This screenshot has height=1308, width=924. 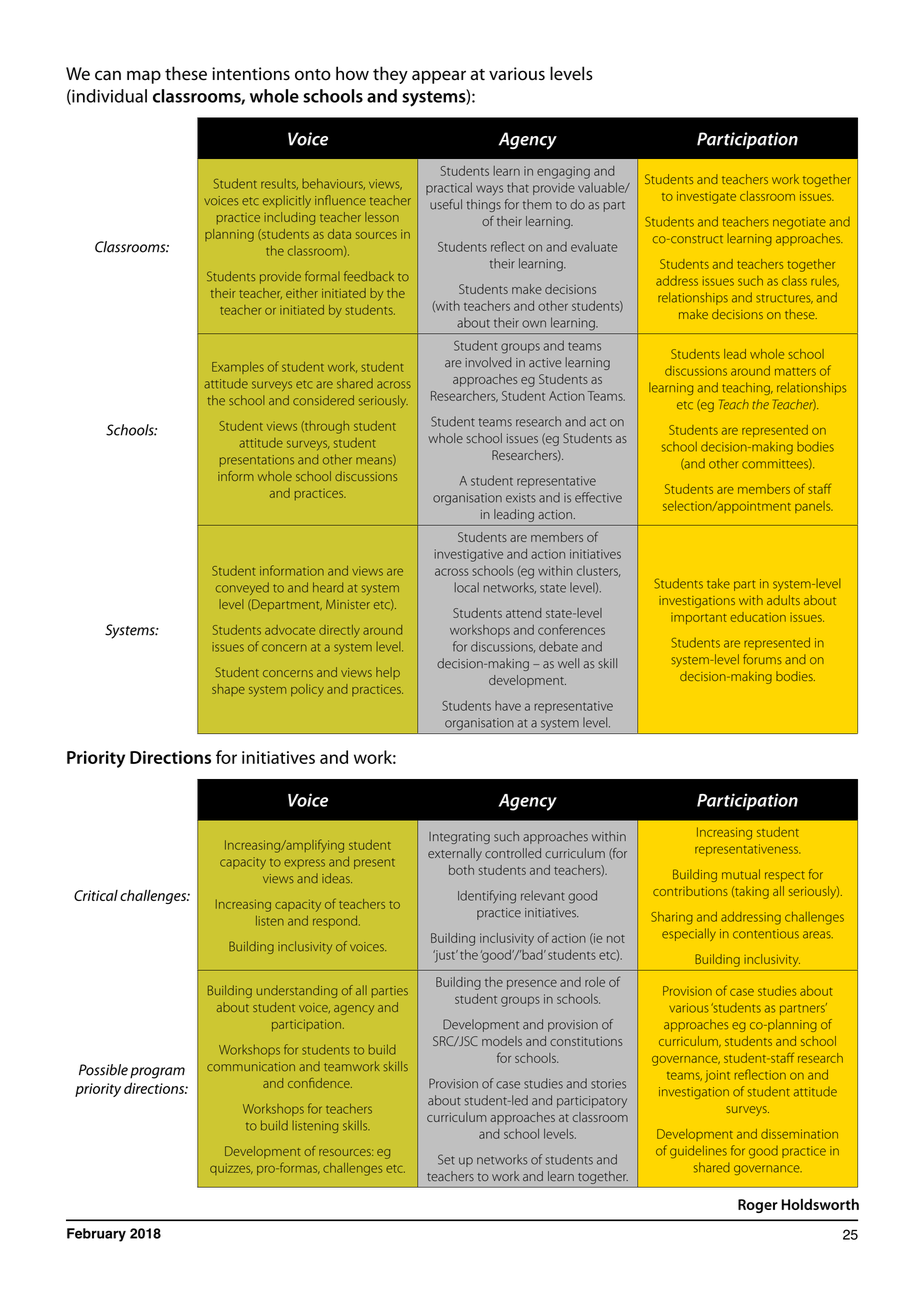 What do you see at coordinates (706, 197) in the screenshot?
I see `investigate` at bounding box center [706, 197].
